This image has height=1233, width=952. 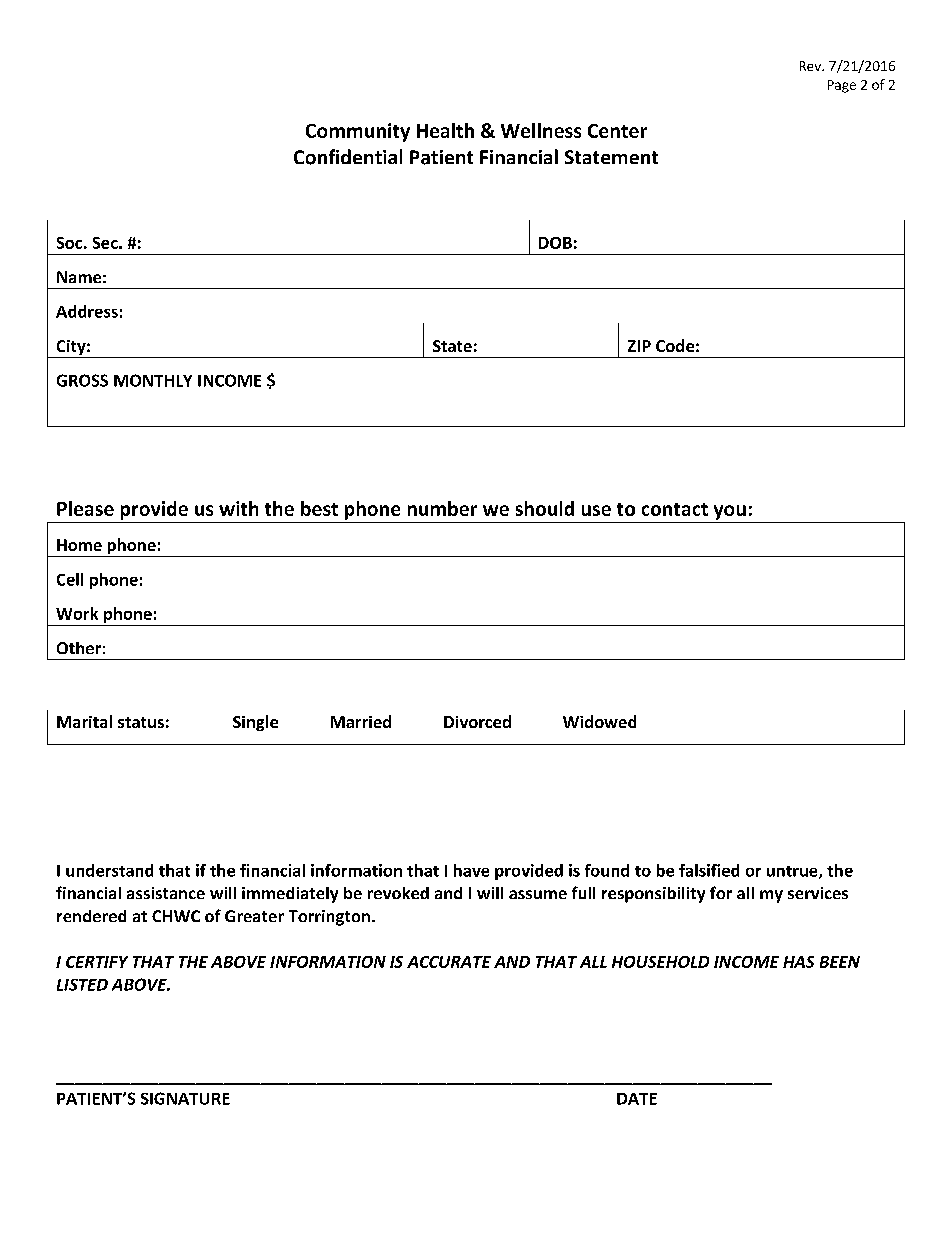 I want to click on number, so click(x=442, y=508).
